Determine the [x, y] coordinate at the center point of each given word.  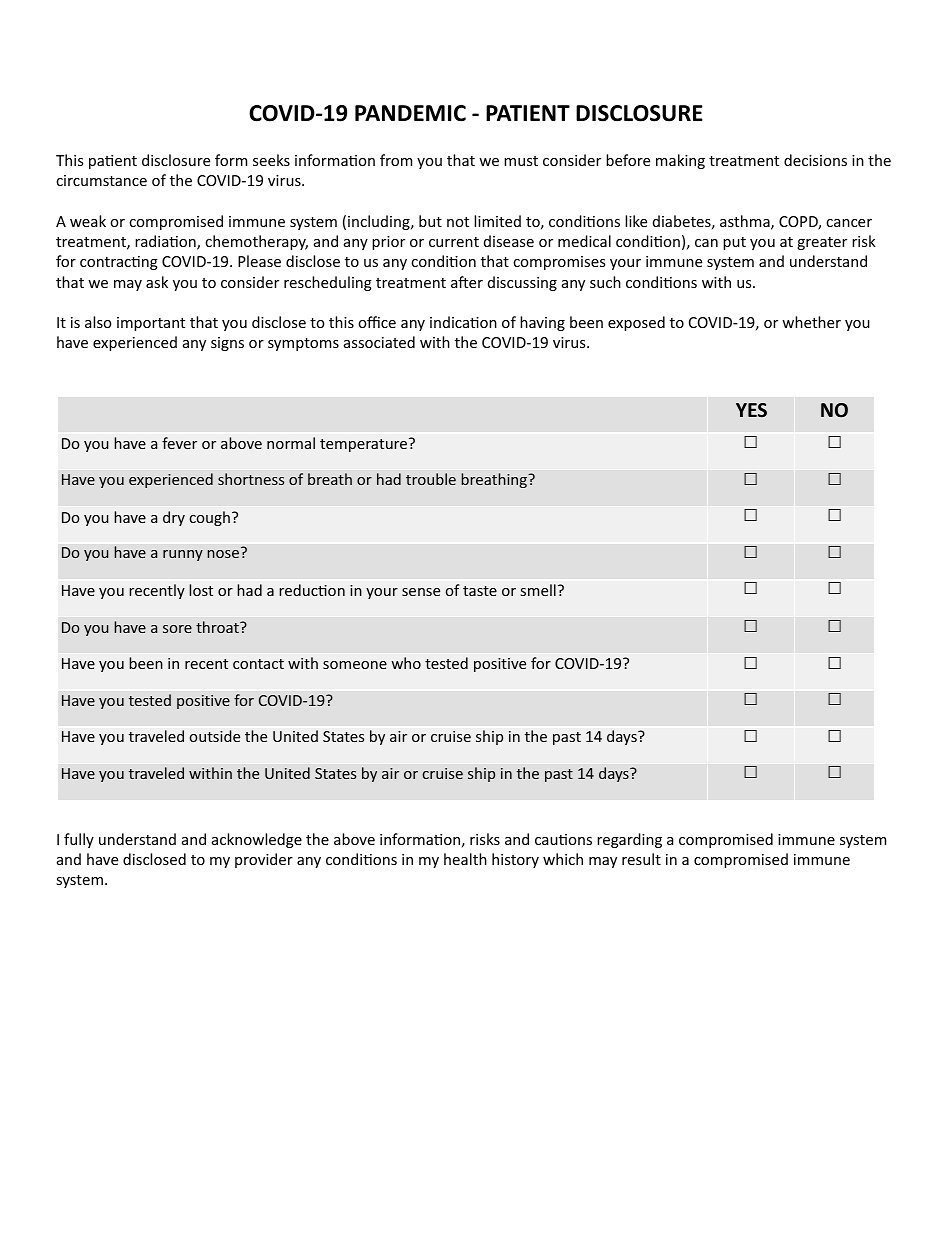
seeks [271, 160]
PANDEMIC [410, 113]
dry [174, 518]
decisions [815, 160]
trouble [431, 479]
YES [751, 410]
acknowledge [257, 840]
